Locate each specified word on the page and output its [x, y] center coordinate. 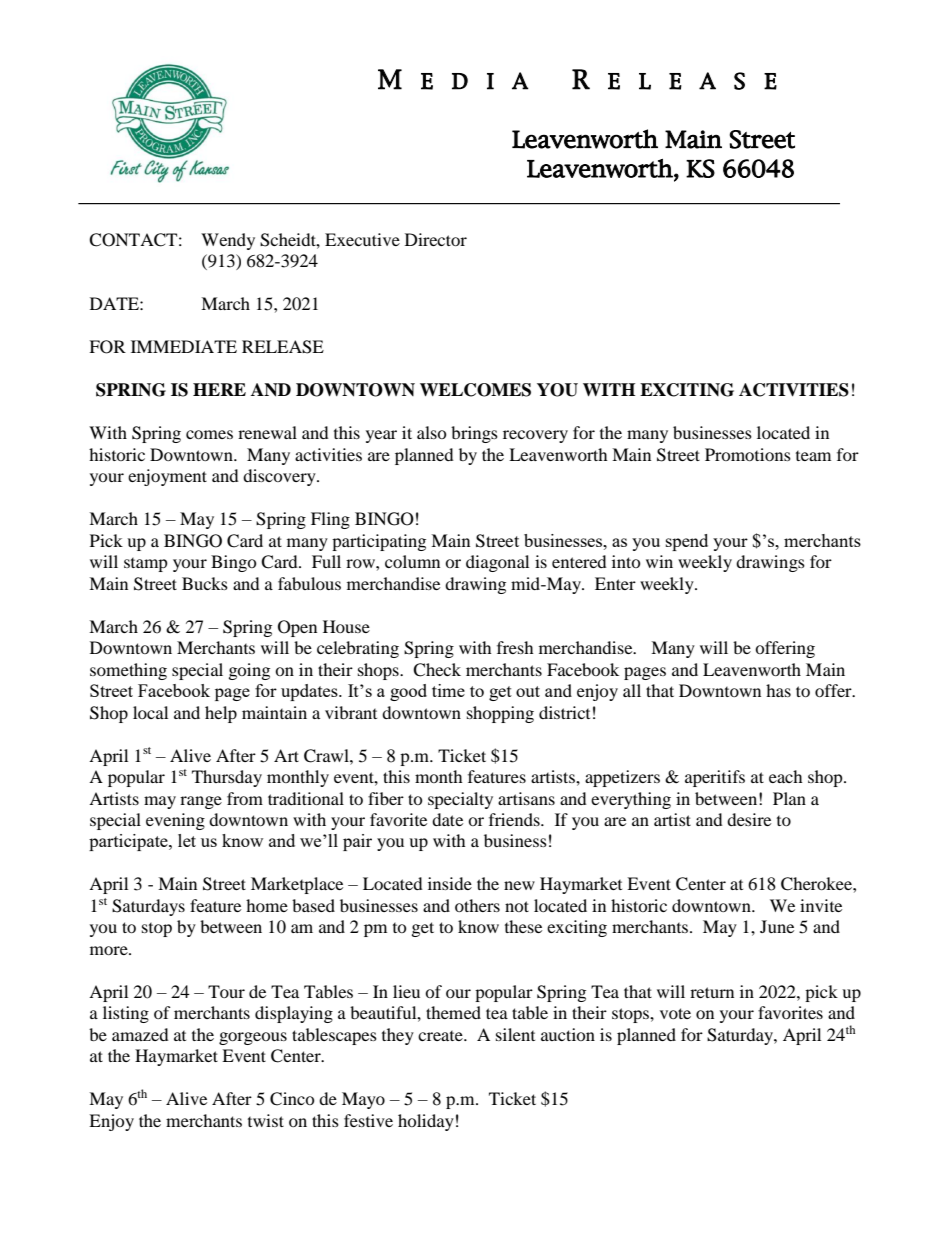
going [249, 671]
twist [266, 1120]
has [778, 690]
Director [436, 239]
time [448, 690]
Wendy [228, 241]
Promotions [748, 454]
